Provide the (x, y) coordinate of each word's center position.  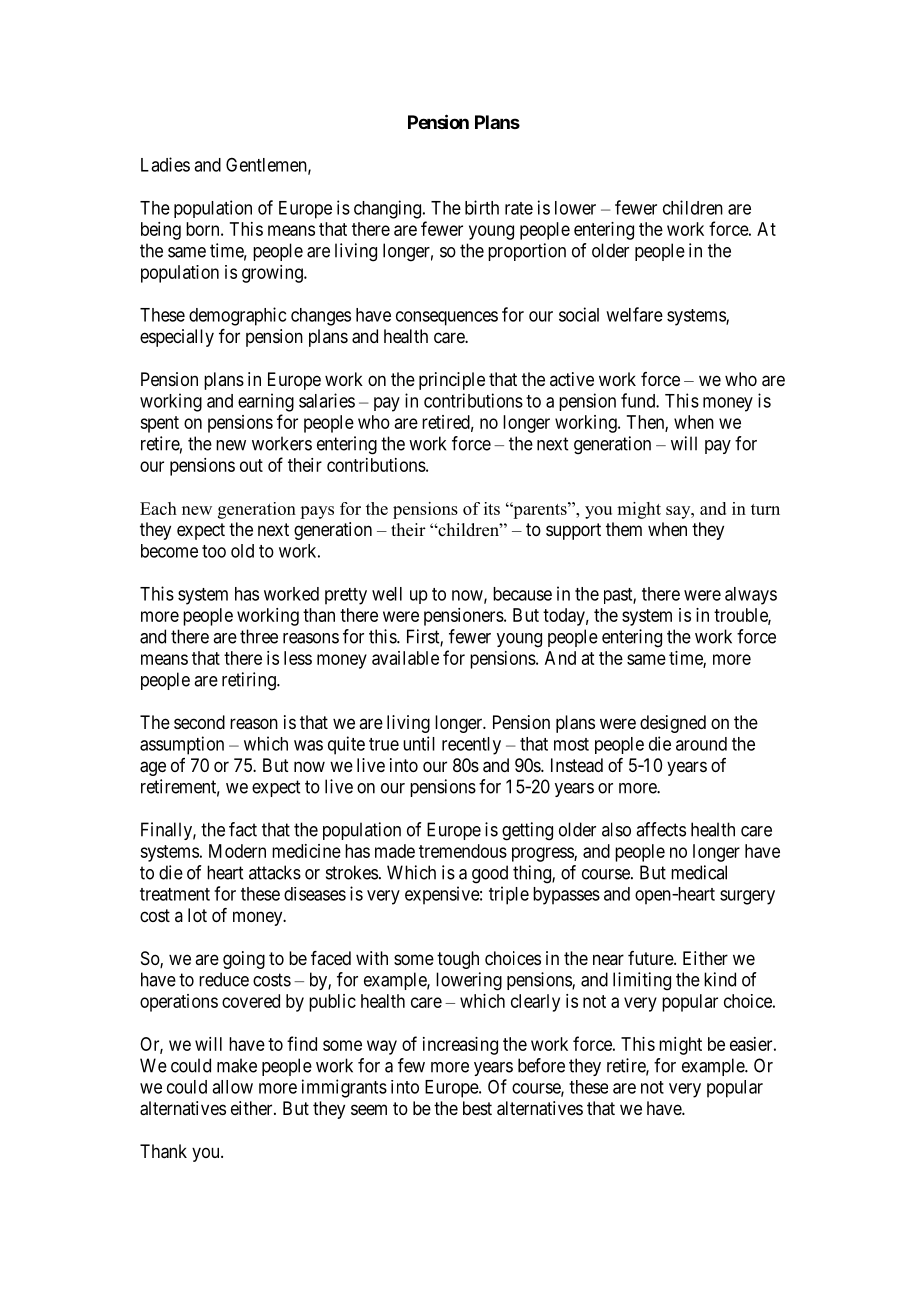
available (405, 658)
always (751, 596)
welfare (634, 314)
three (259, 636)
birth (482, 207)
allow (232, 1087)
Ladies (165, 164)
